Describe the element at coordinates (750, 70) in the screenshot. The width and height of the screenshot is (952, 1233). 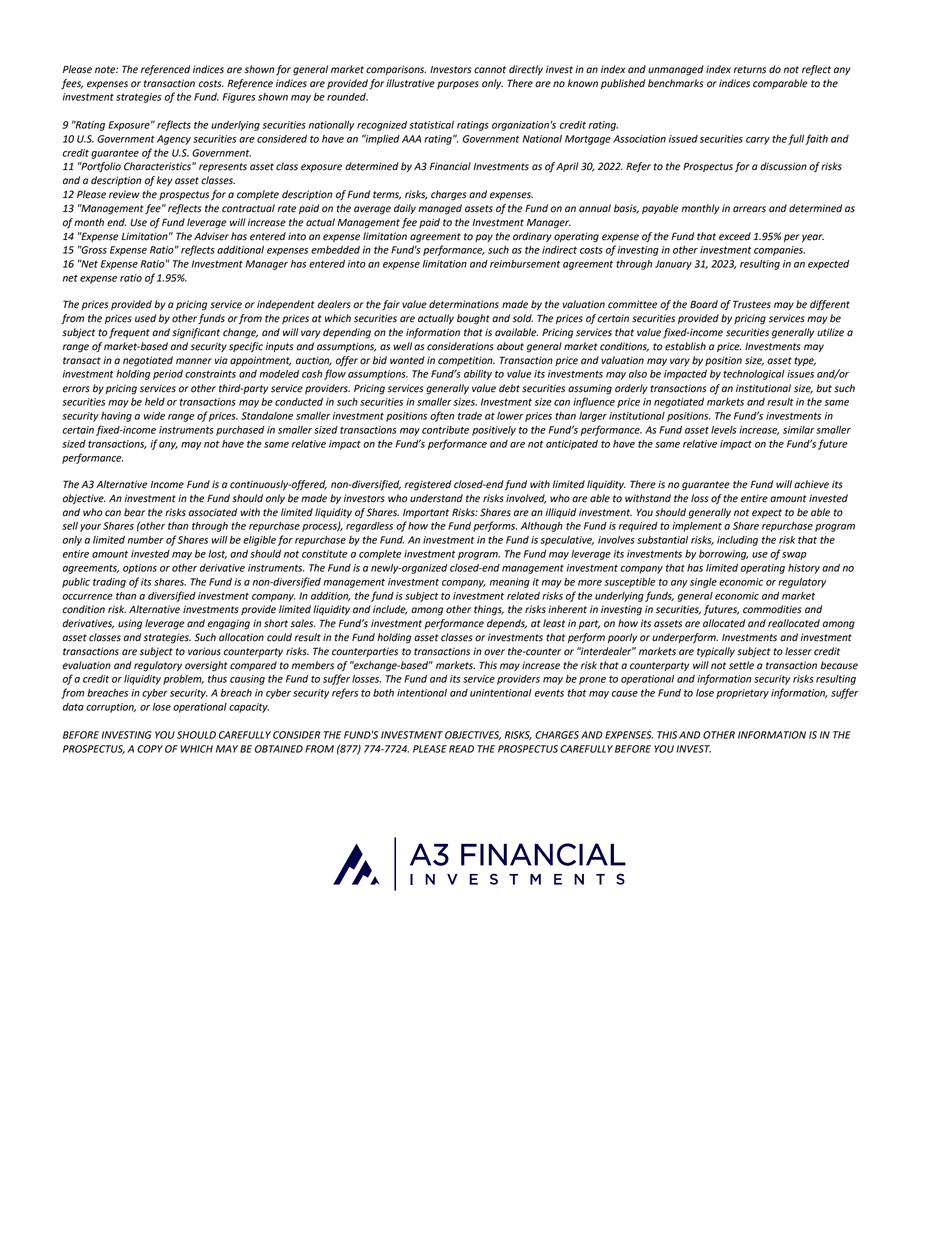
I see `returns` at that location.
